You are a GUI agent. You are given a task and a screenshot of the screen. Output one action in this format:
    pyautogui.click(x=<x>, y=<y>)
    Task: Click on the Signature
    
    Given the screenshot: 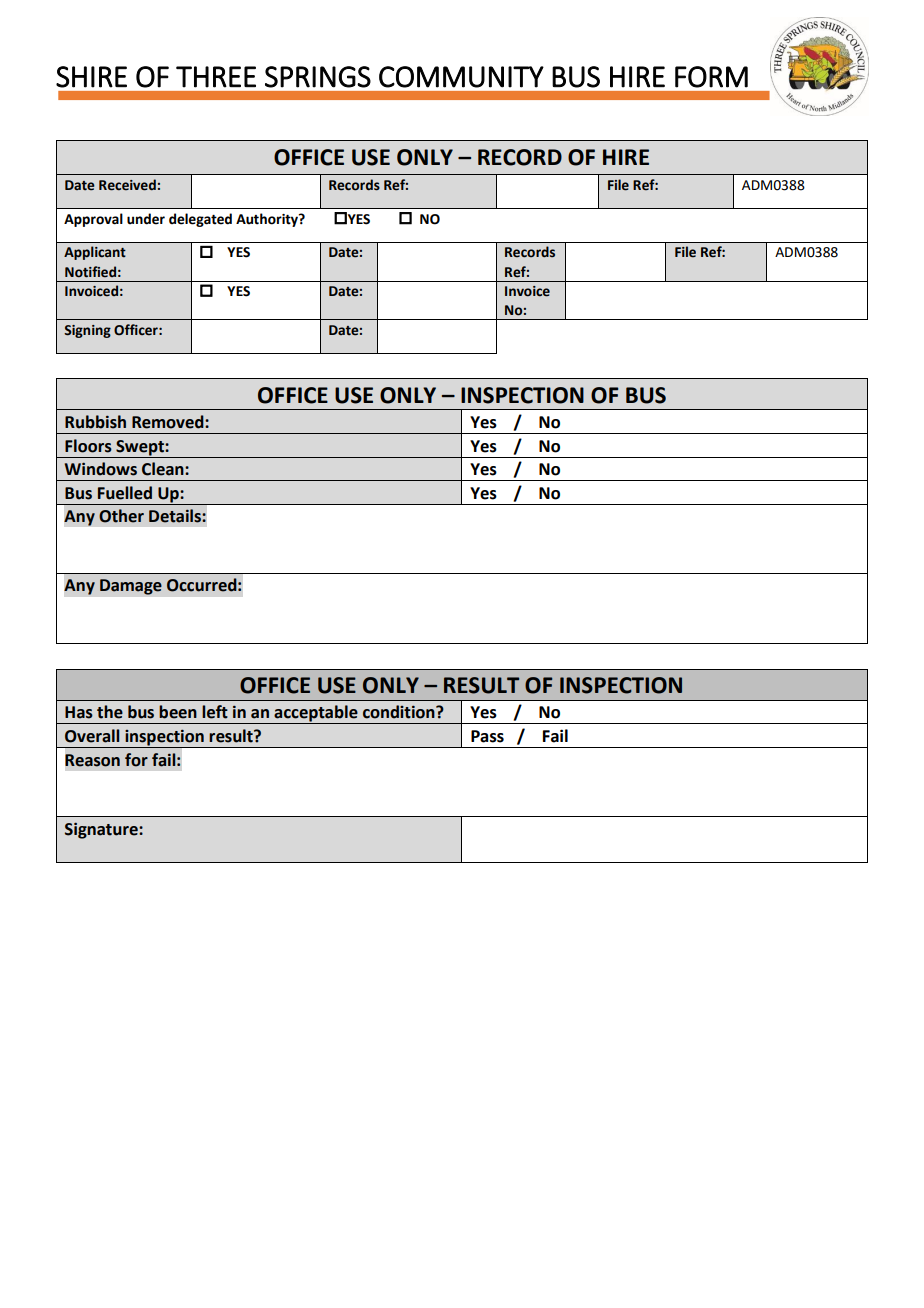 What is the action you would take?
    pyautogui.click(x=102, y=830)
